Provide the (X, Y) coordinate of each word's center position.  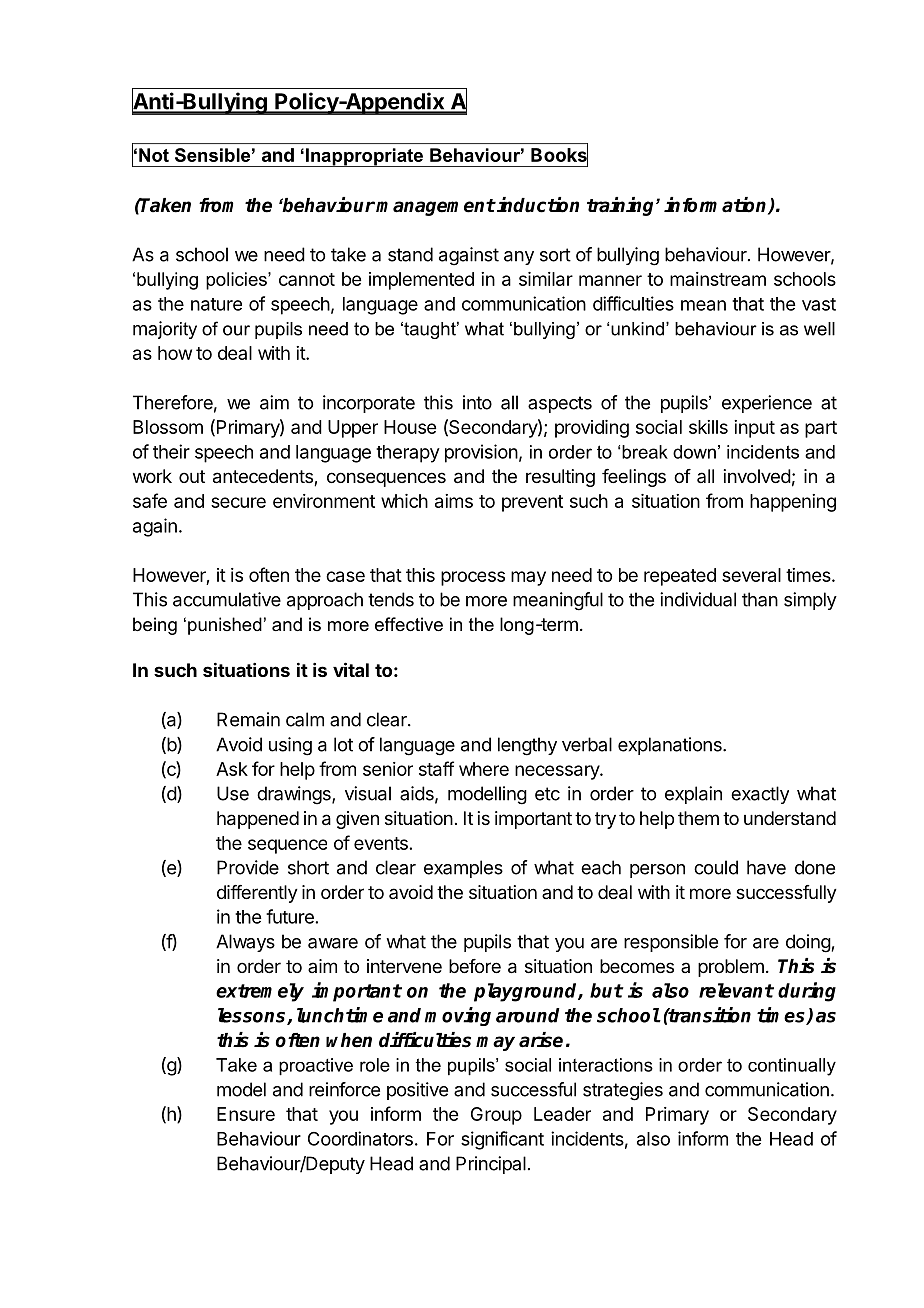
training (622, 206)
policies (237, 281)
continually (792, 1067)
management (435, 207)
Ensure (246, 1114)
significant (502, 1140)
